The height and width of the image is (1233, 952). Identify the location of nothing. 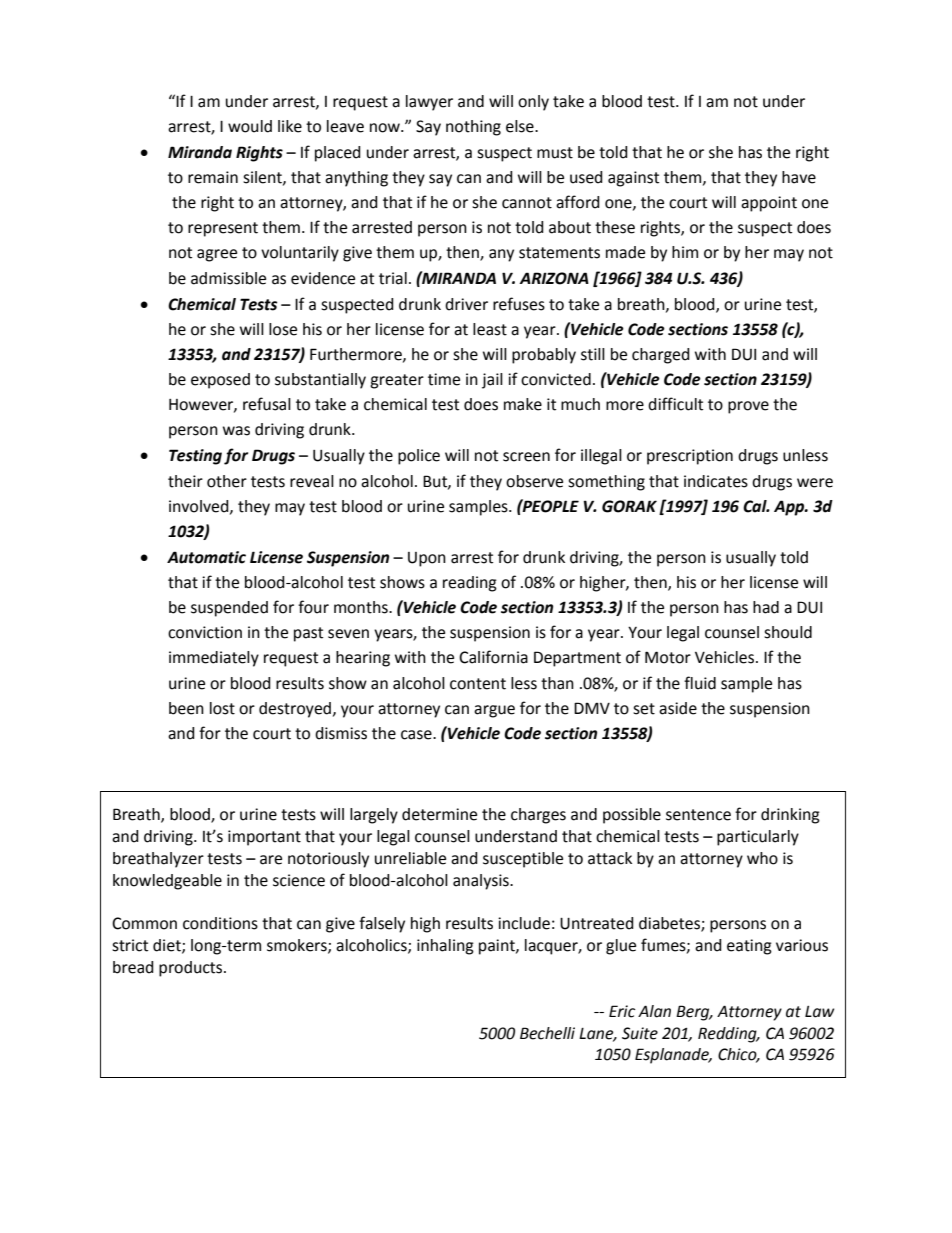
(473, 128).
